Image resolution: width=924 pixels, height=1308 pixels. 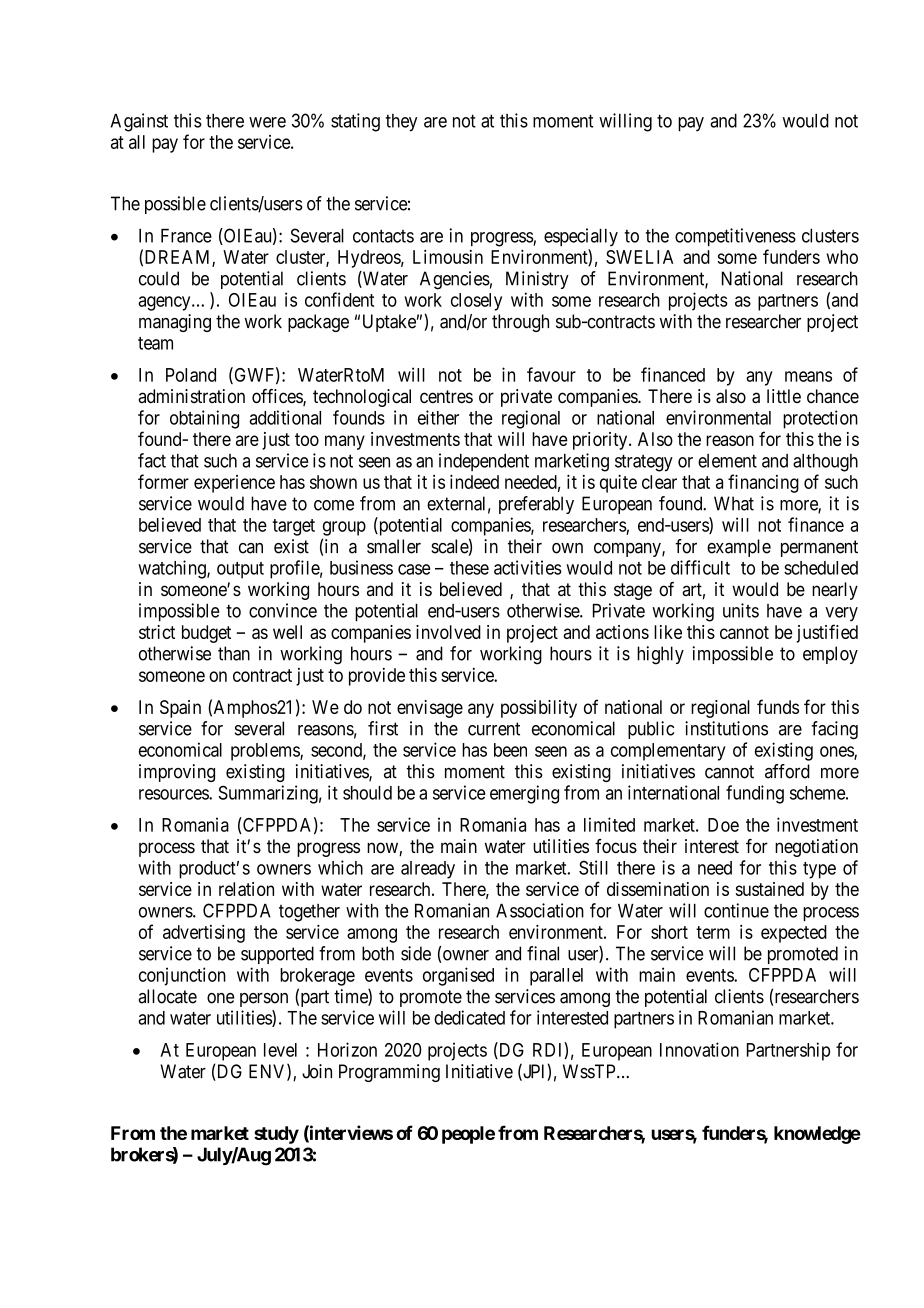 What do you see at coordinates (448, 632) in the image?
I see `involved` at bounding box center [448, 632].
